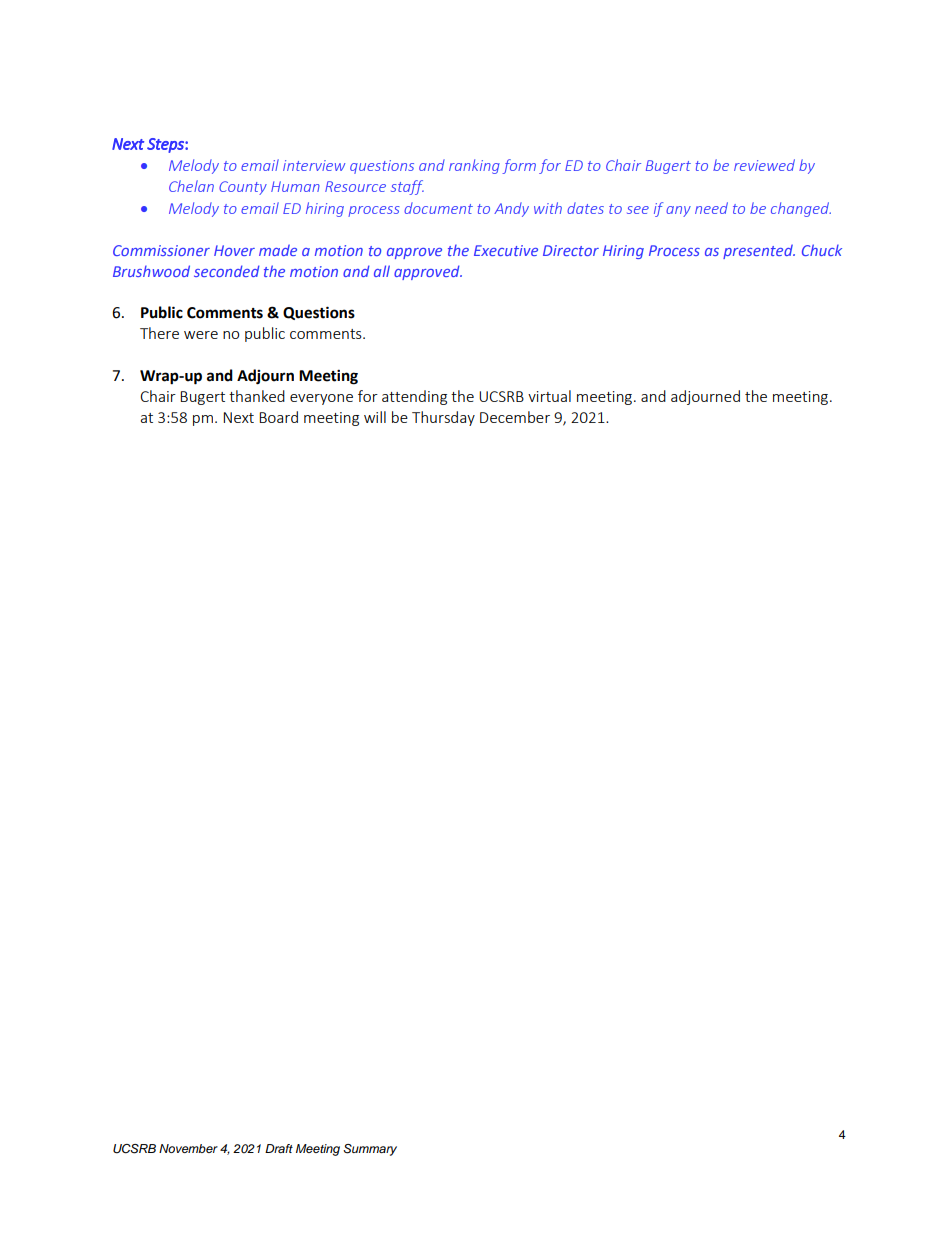 This document has width=952, height=1233. What do you see at coordinates (370, 1150) in the document?
I see `Summary` at bounding box center [370, 1150].
